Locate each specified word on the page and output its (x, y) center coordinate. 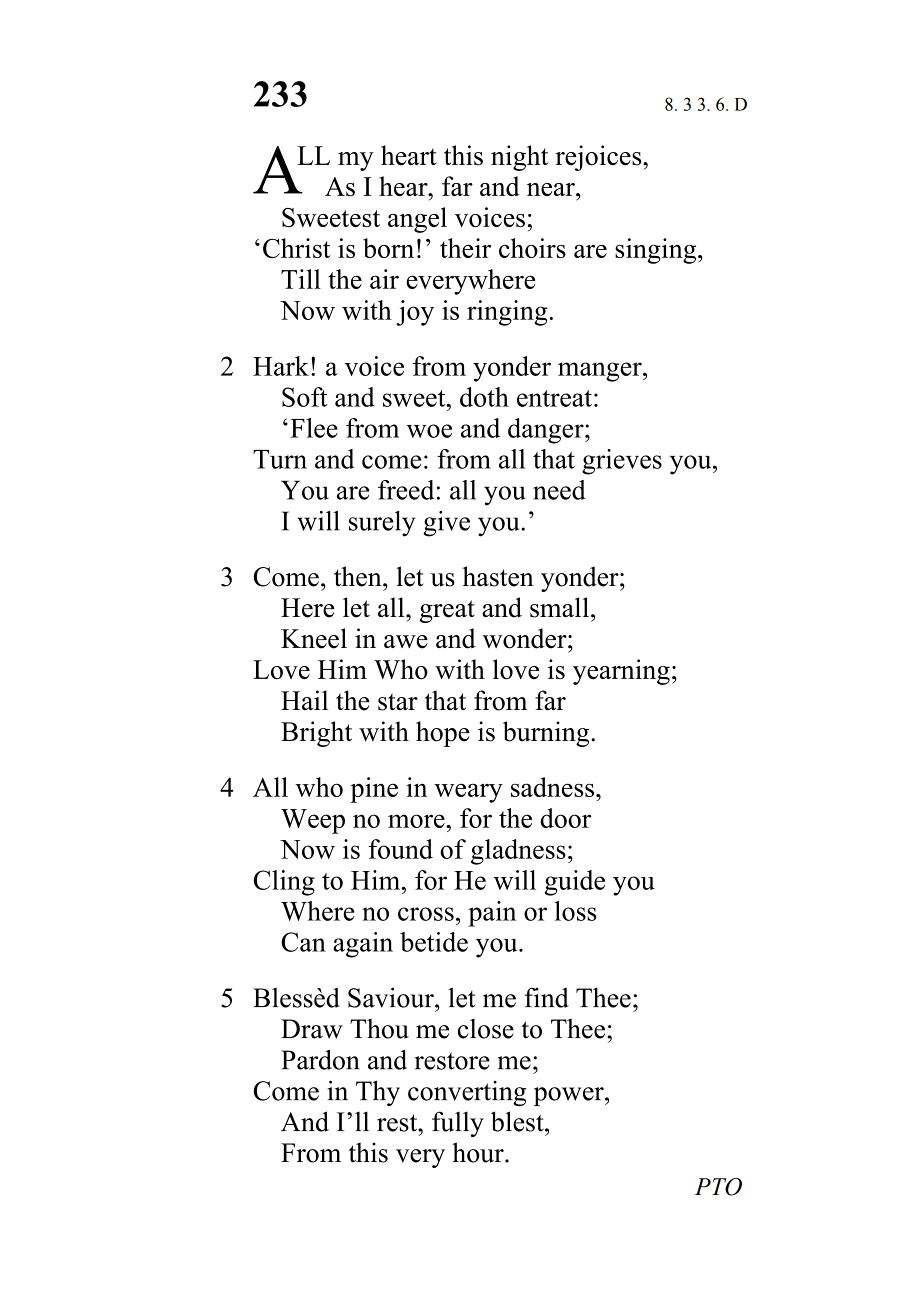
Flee (314, 428)
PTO (718, 1187)
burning (547, 734)
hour (479, 1152)
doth (484, 397)
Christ (297, 248)
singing (657, 251)
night (519, 158)
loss (576, 911)
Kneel (314, 638)
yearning (621, 672)
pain (492, 914)
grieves (622, 462)
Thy (378, 1093)
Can (303, 942)
